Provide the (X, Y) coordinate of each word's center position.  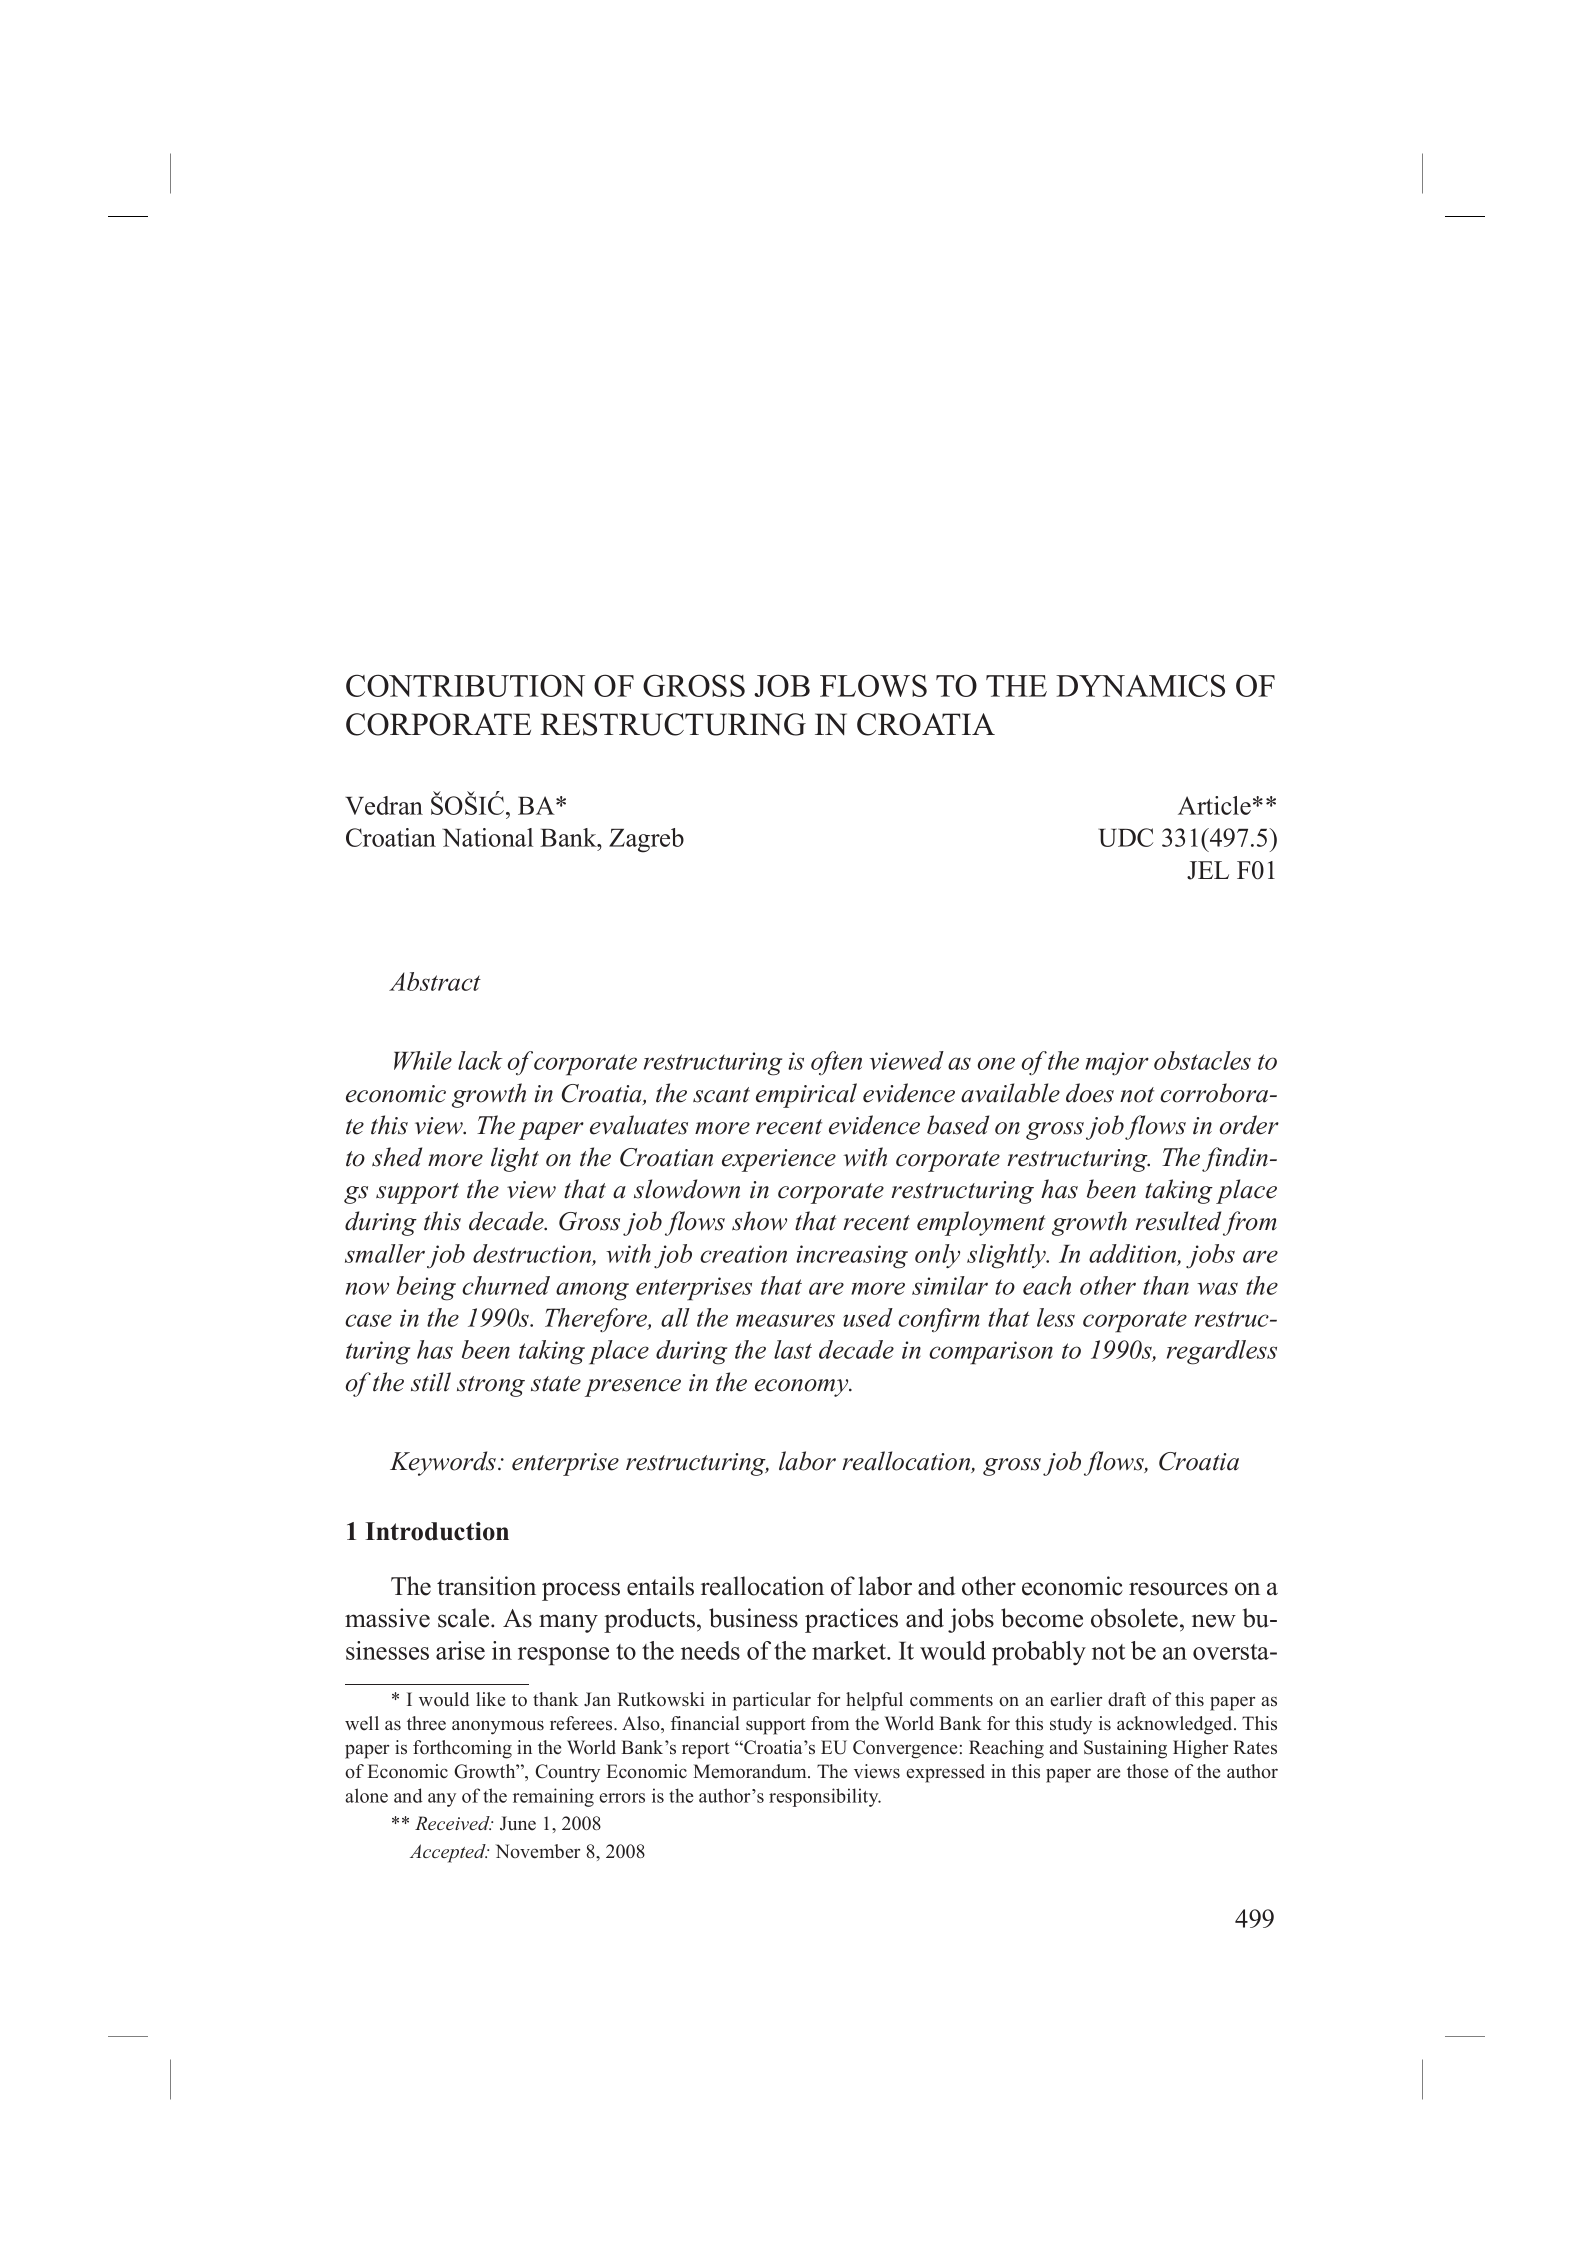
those (1147, 1771)
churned (506, 1285)
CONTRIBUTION (465, 685)
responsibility (825, 1797)
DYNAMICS (1140, 685)
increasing (852, 1257)
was (1217, 1288)
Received (453, 1823)
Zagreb (646, 840)
